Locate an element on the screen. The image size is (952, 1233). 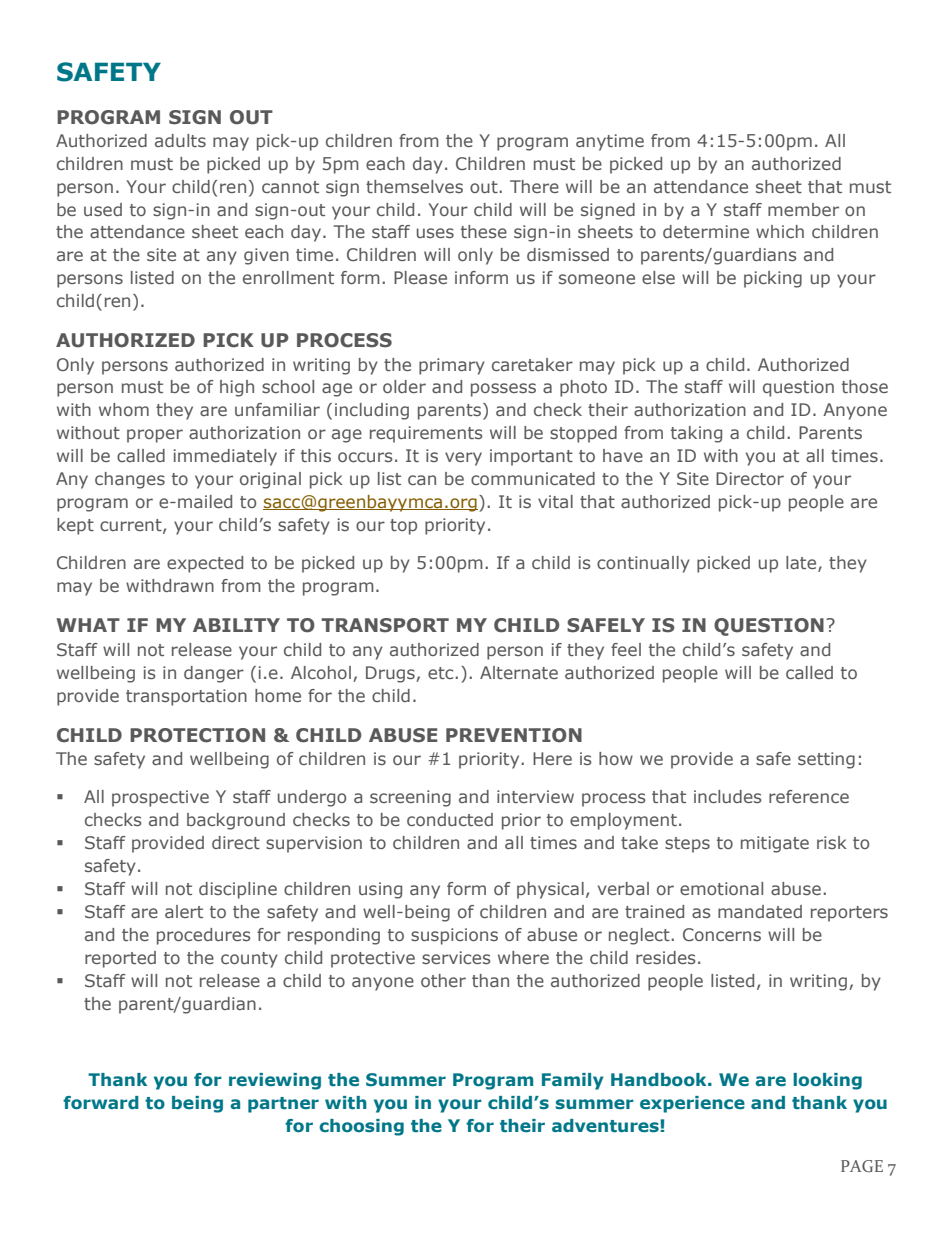
member is located at coordinates (803, 209).
